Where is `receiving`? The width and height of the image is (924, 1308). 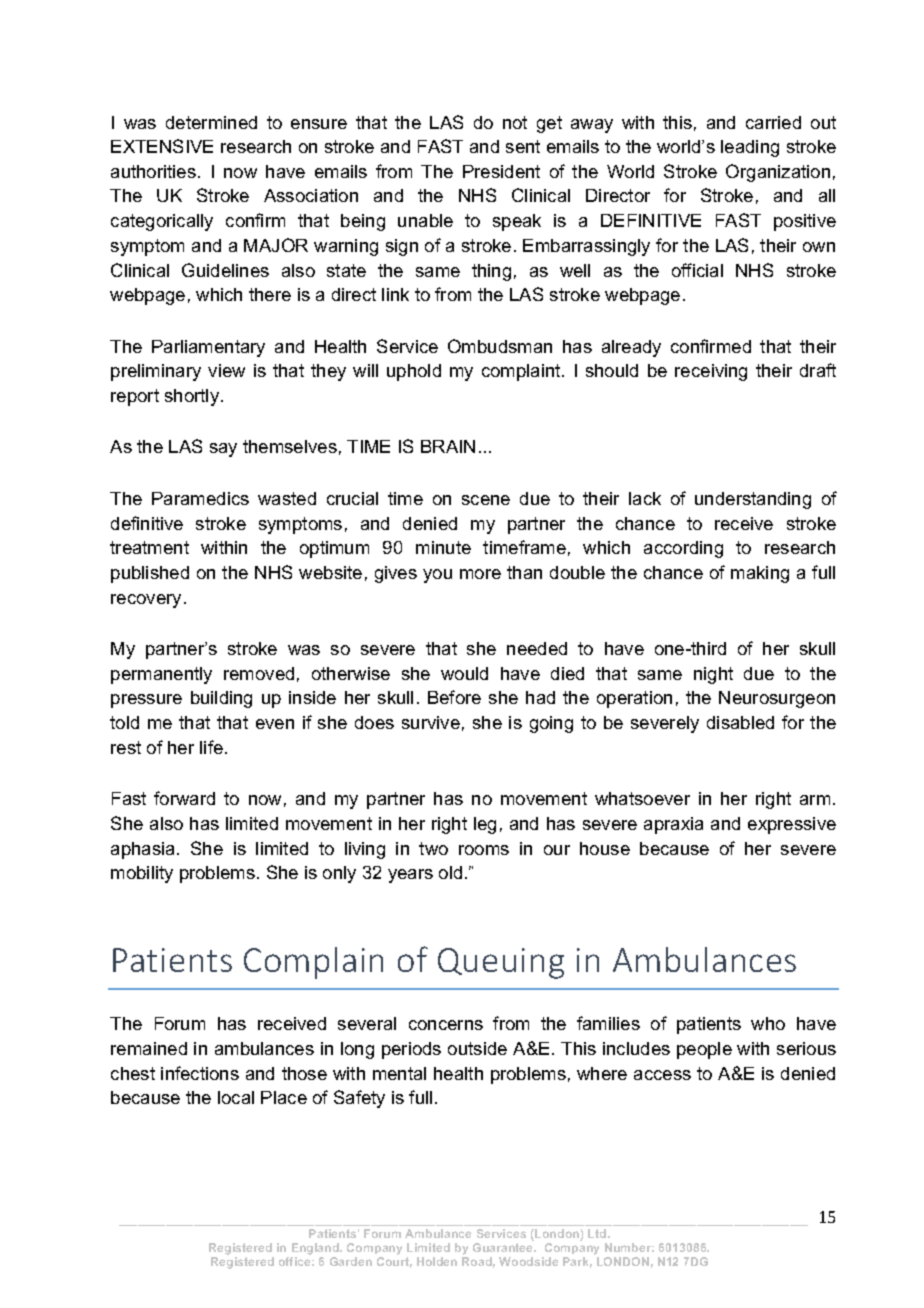
receiving is located at coordinates (711, 372).
